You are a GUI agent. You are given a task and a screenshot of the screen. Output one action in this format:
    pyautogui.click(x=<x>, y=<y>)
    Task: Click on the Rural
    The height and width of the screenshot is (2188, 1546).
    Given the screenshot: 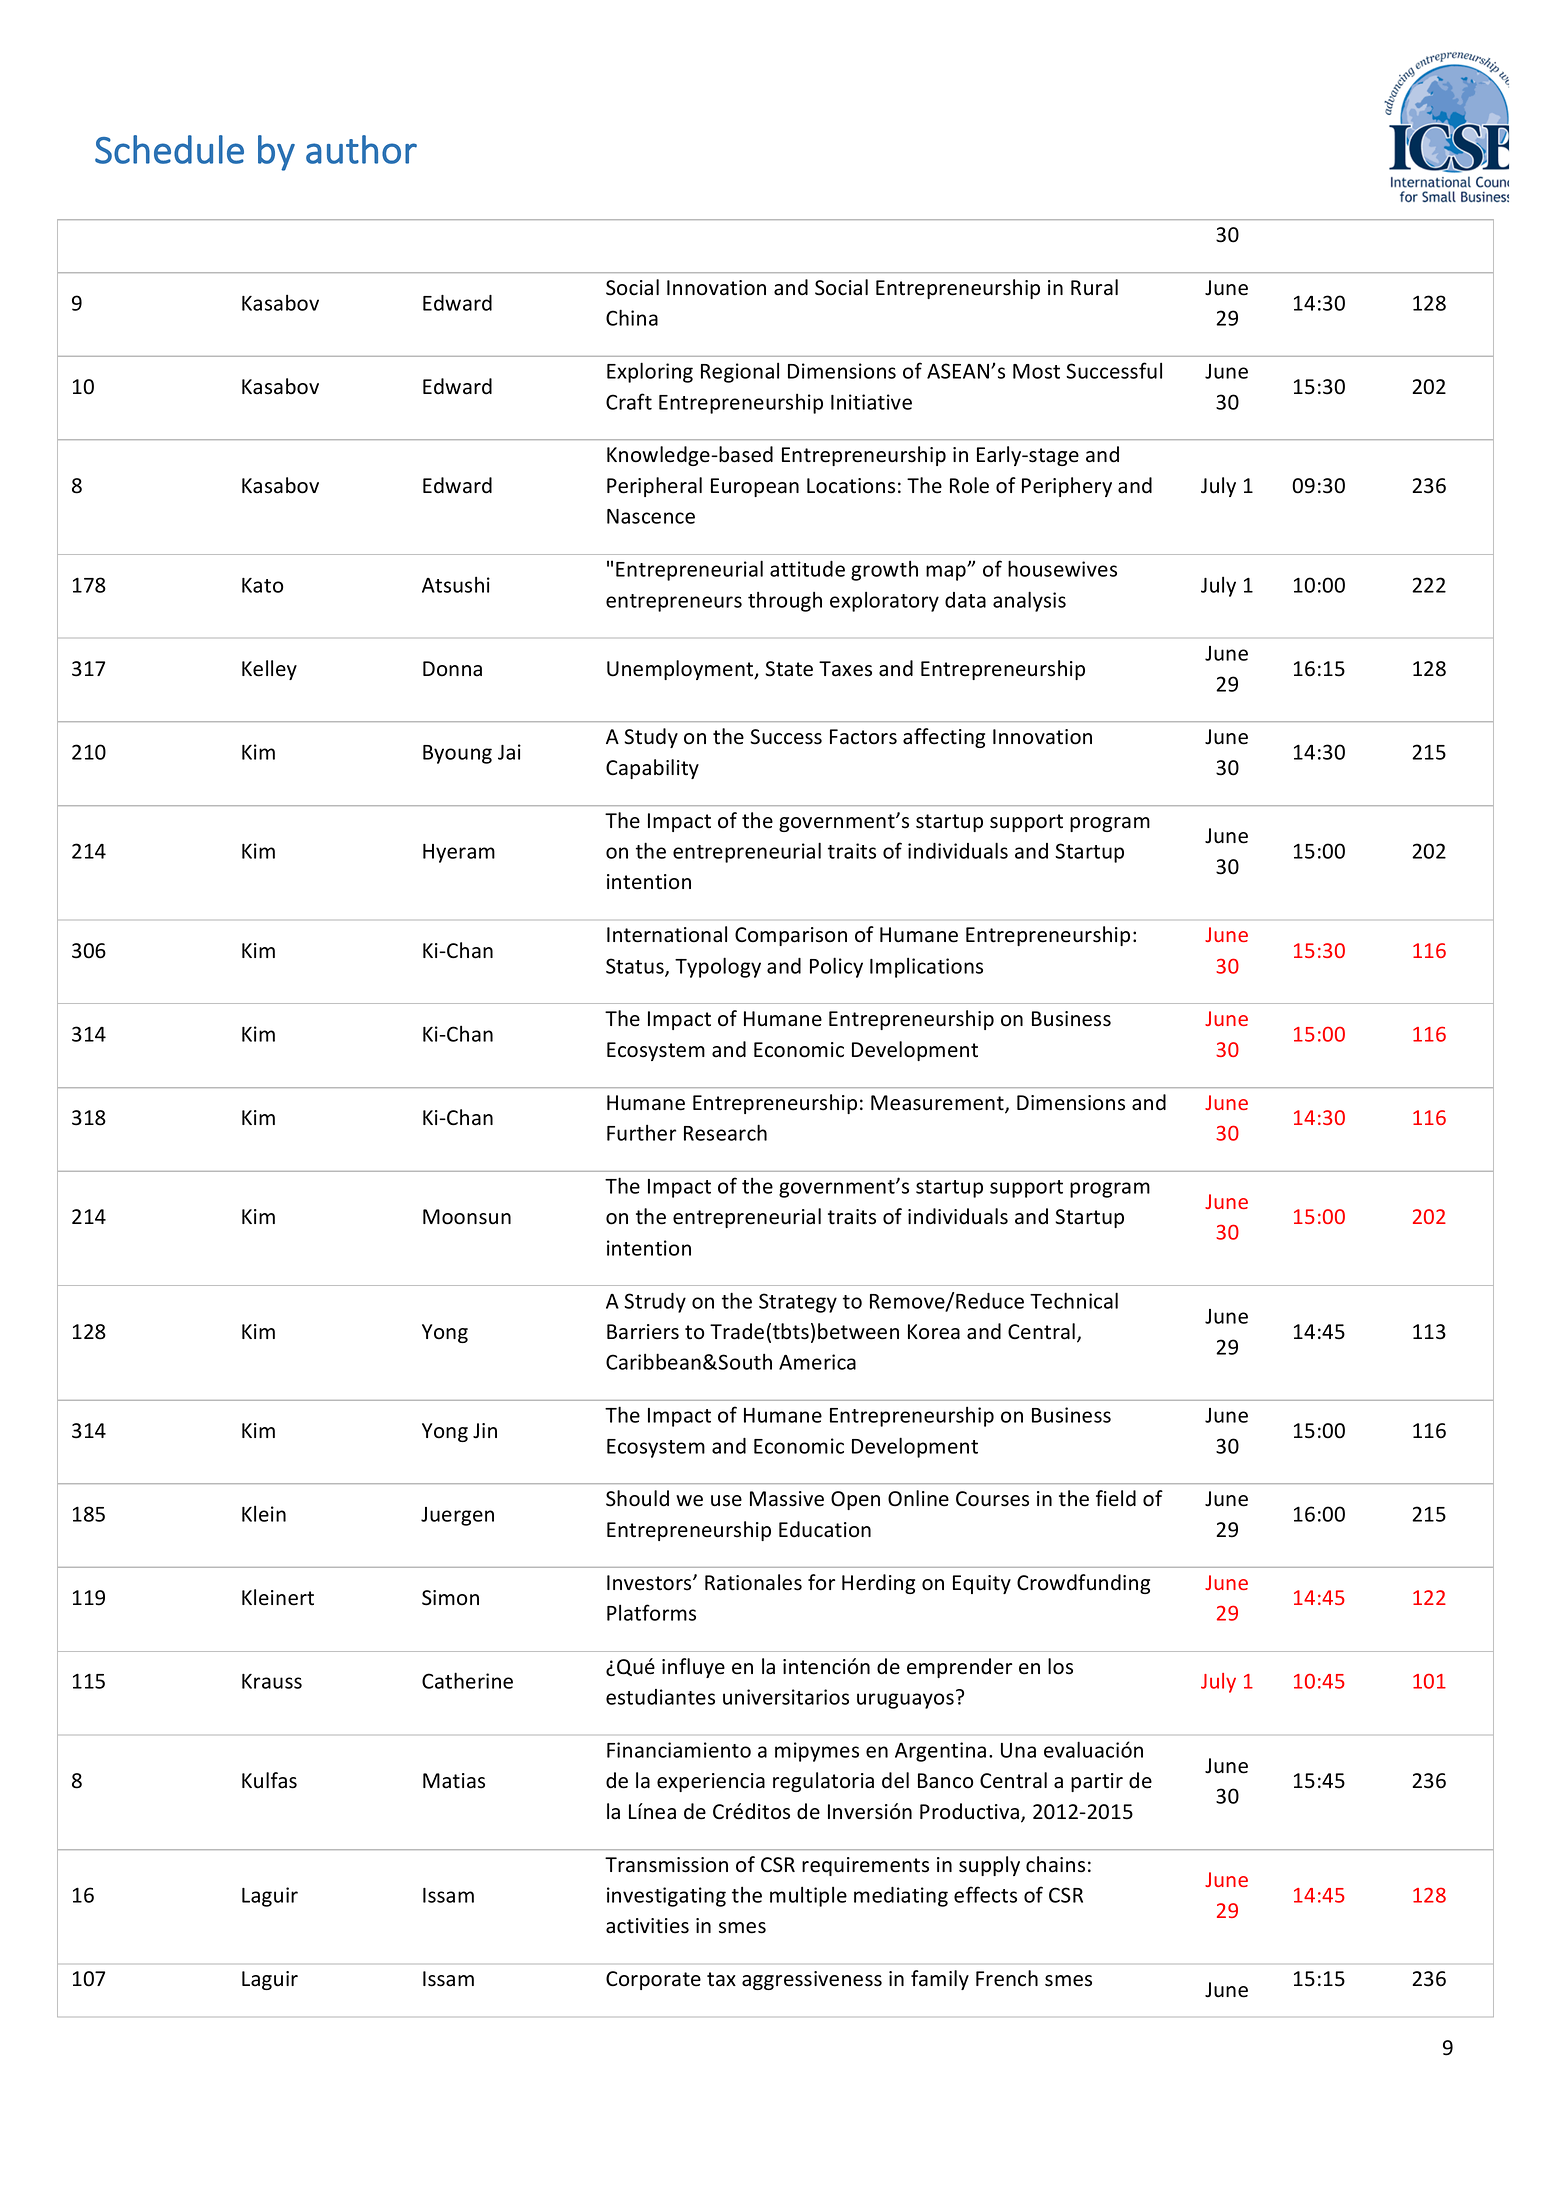 What is the action you would take?
    pyautogui.click(x=1094, y=287)
